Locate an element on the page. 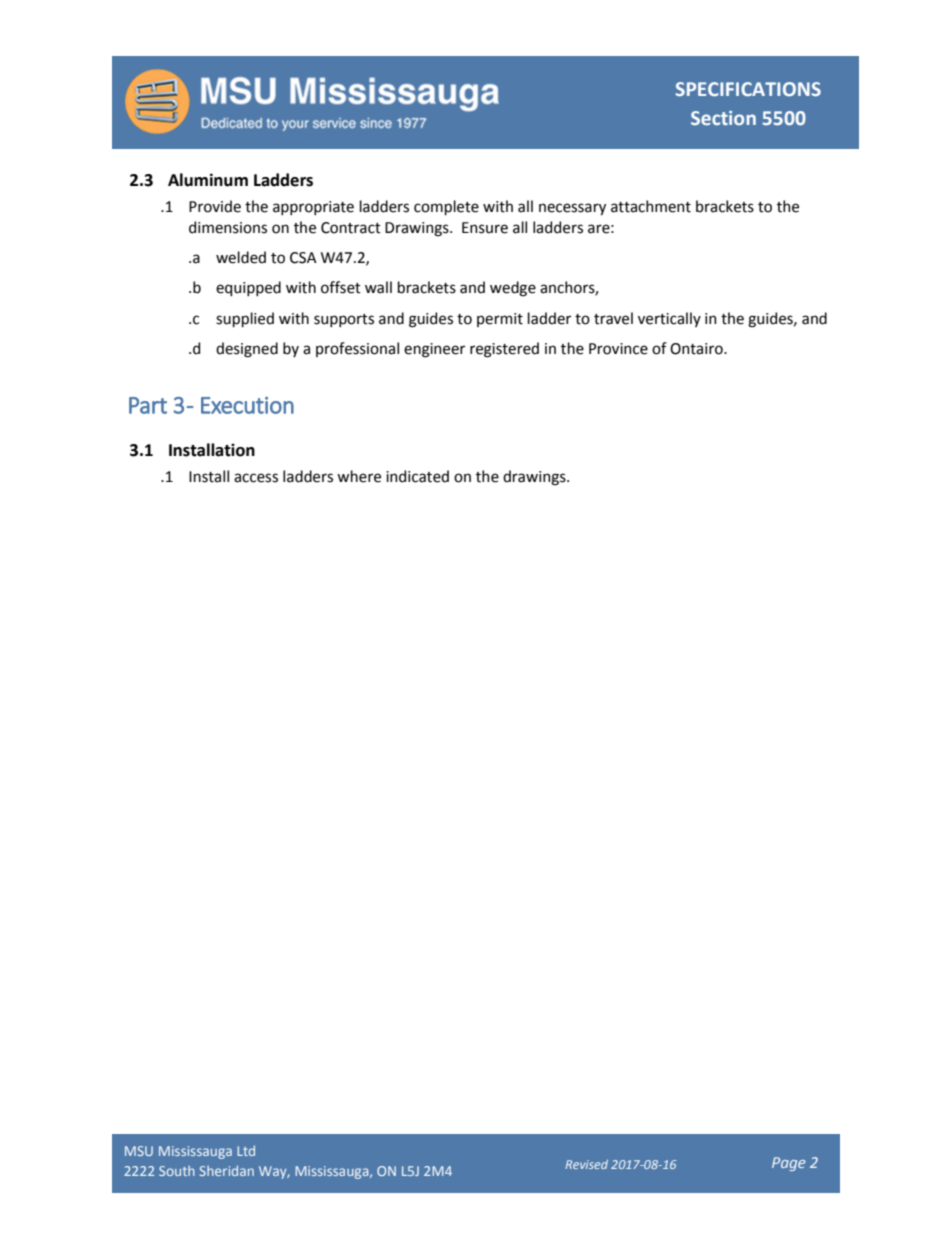  Section is located at coordinates (723, 118).
